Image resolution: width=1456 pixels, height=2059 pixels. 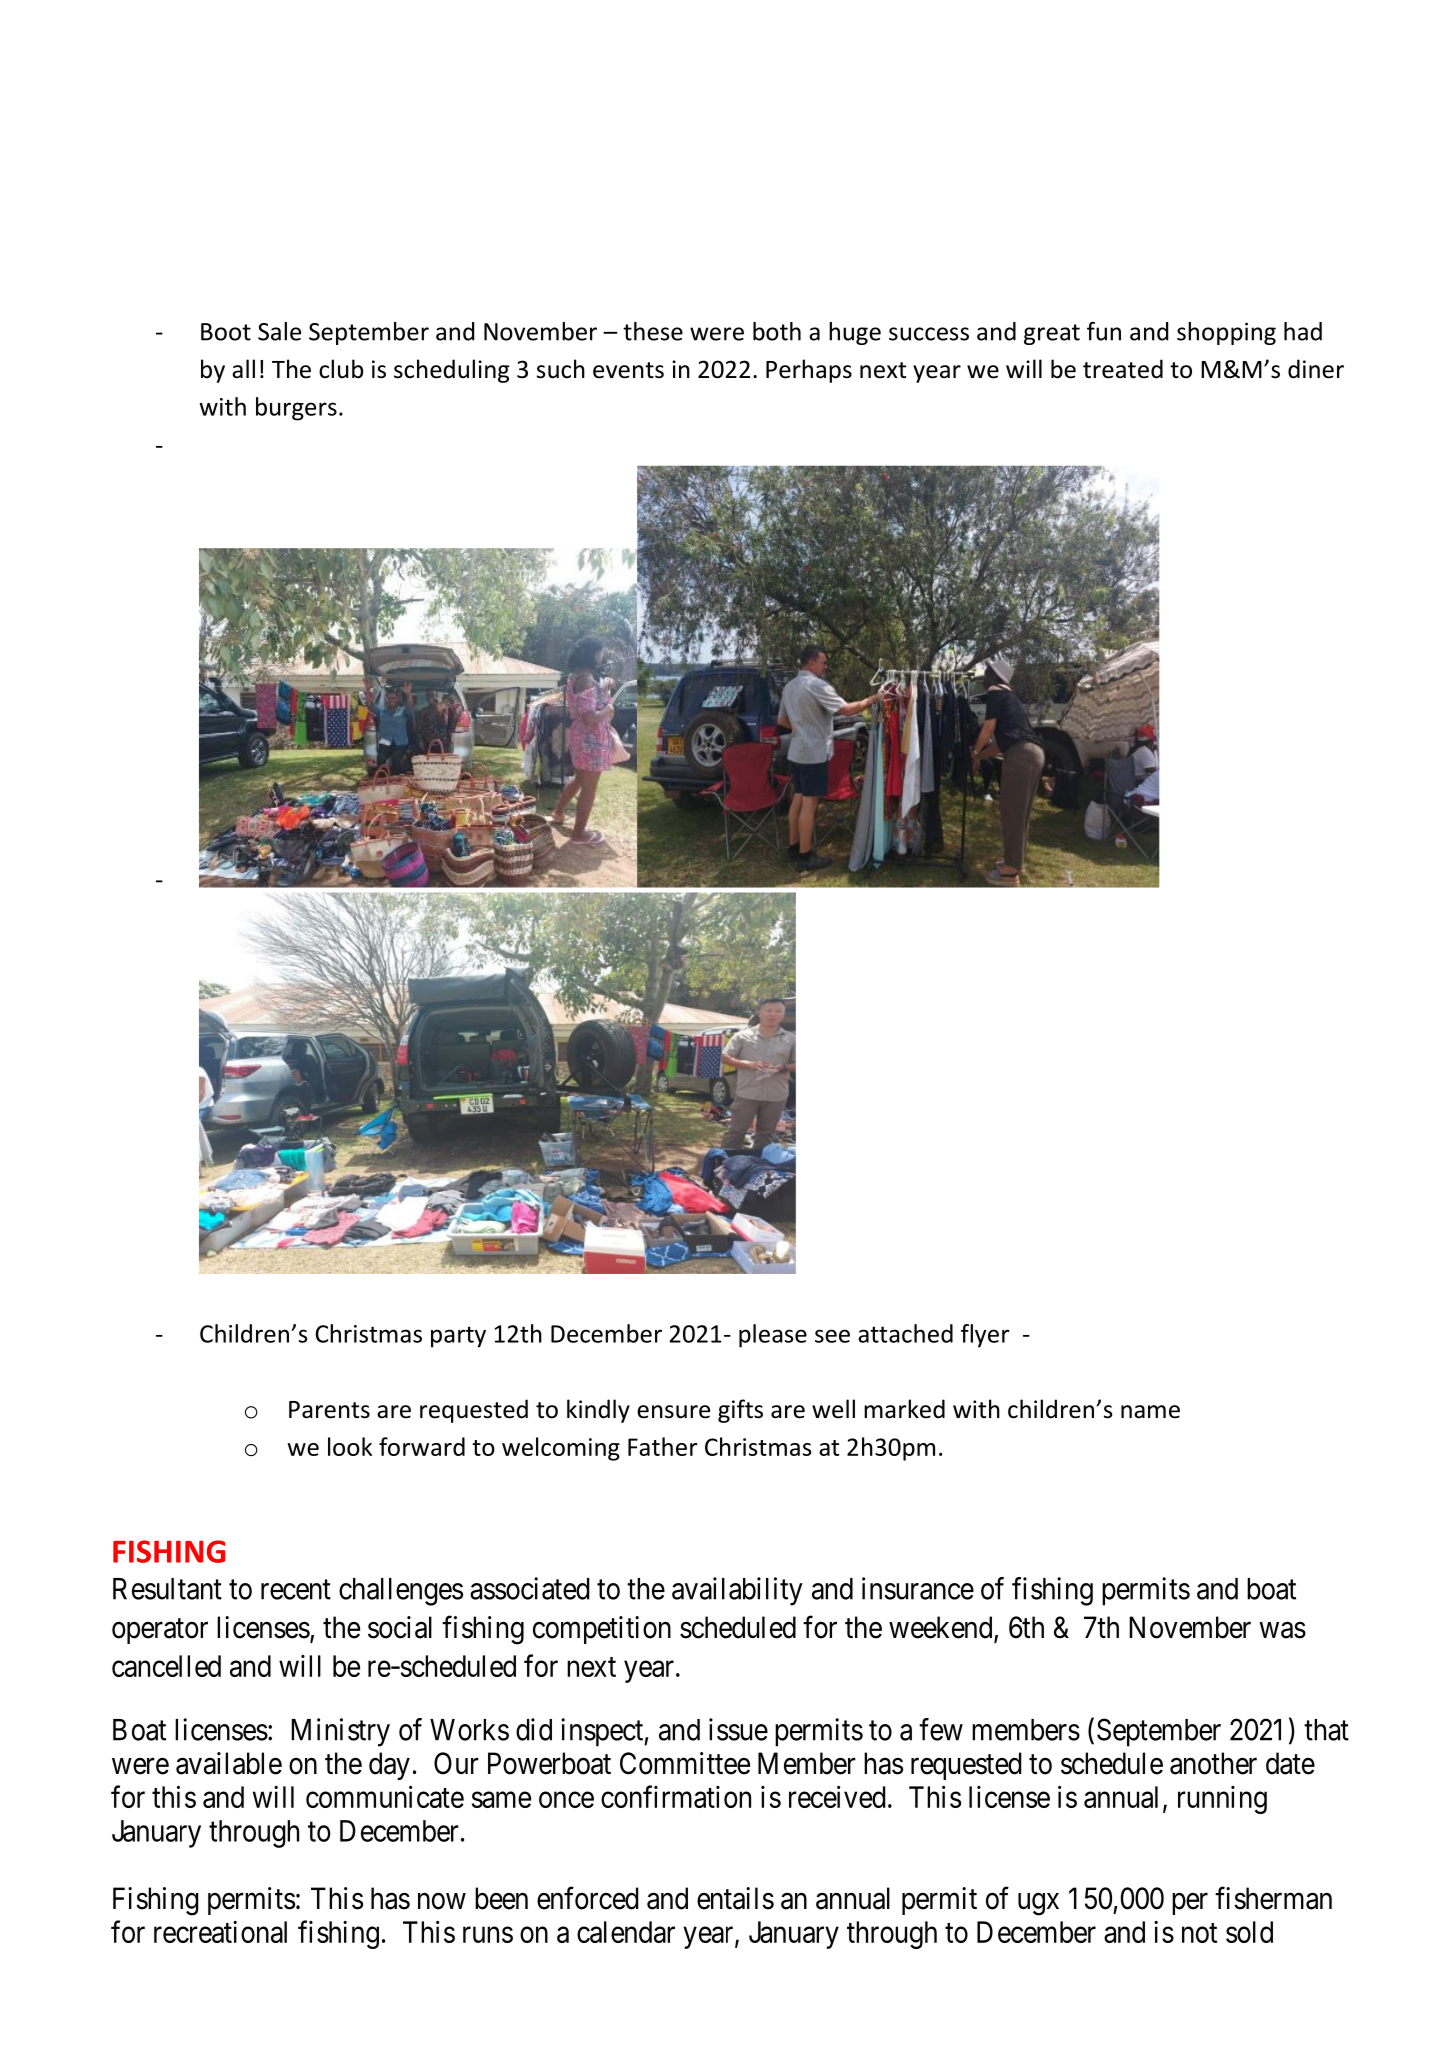 What do you see at coordinates (458, 1337) in the screenshot?
I see `party` at bounding box center [458, 1337].
